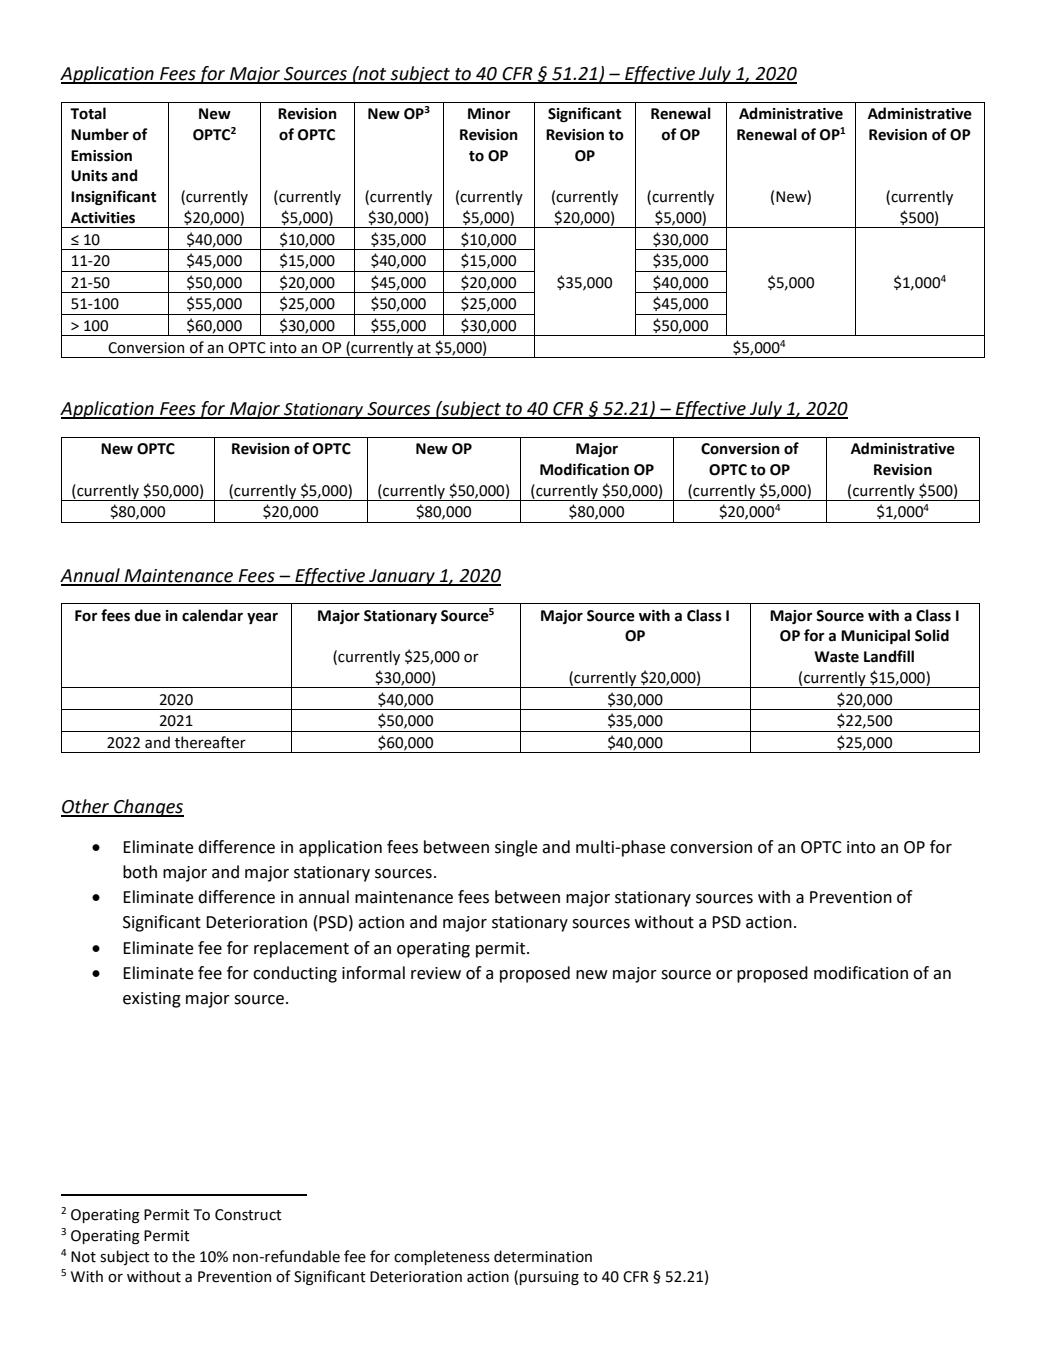 The height and width of the document is (1348, 1041). What do you see at coordinates (248, 1215) in the document?
I see `Construct` at bounding box center [248, 1215].
